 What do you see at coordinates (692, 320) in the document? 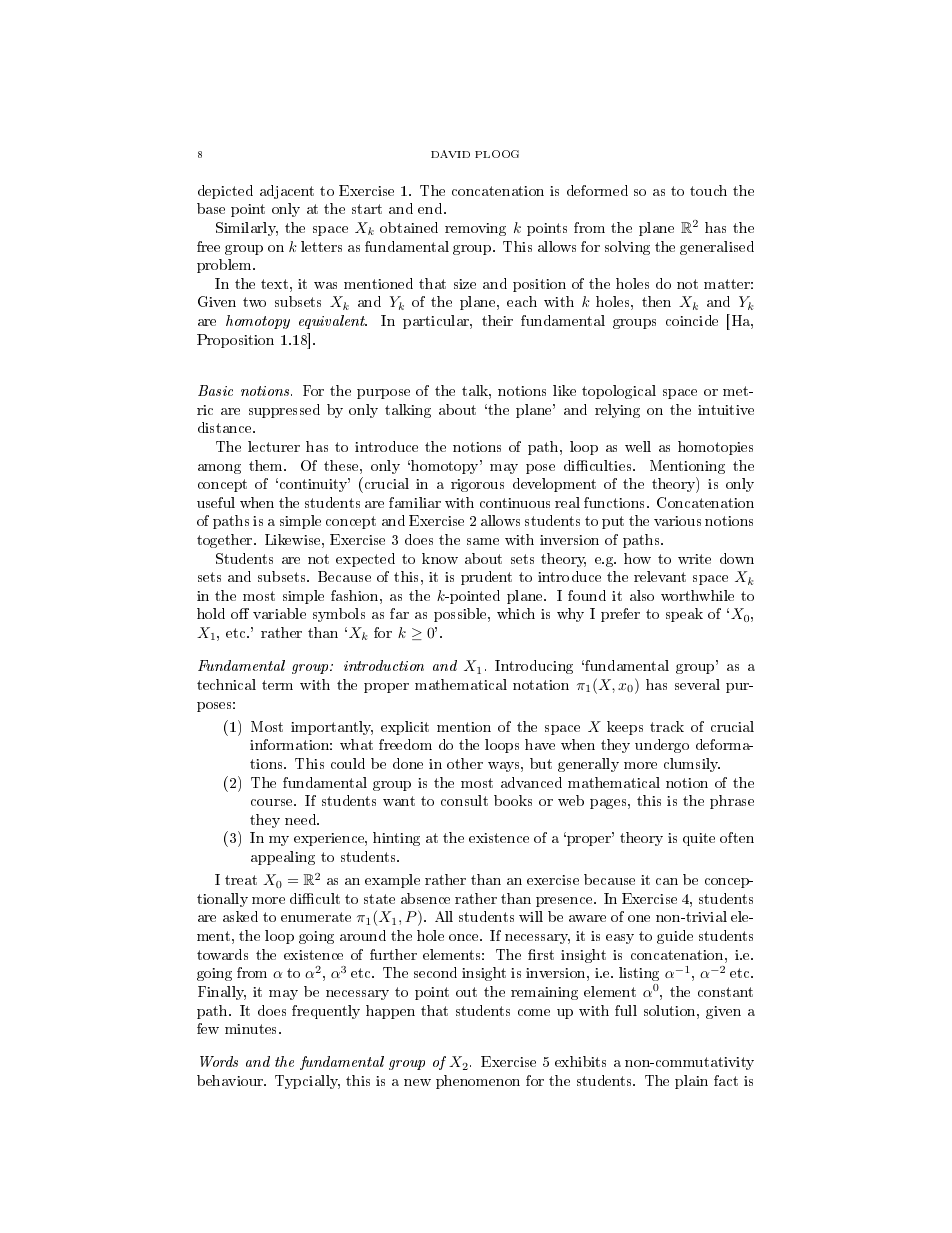
I see `coincide` at bounding box center [692, 320].
